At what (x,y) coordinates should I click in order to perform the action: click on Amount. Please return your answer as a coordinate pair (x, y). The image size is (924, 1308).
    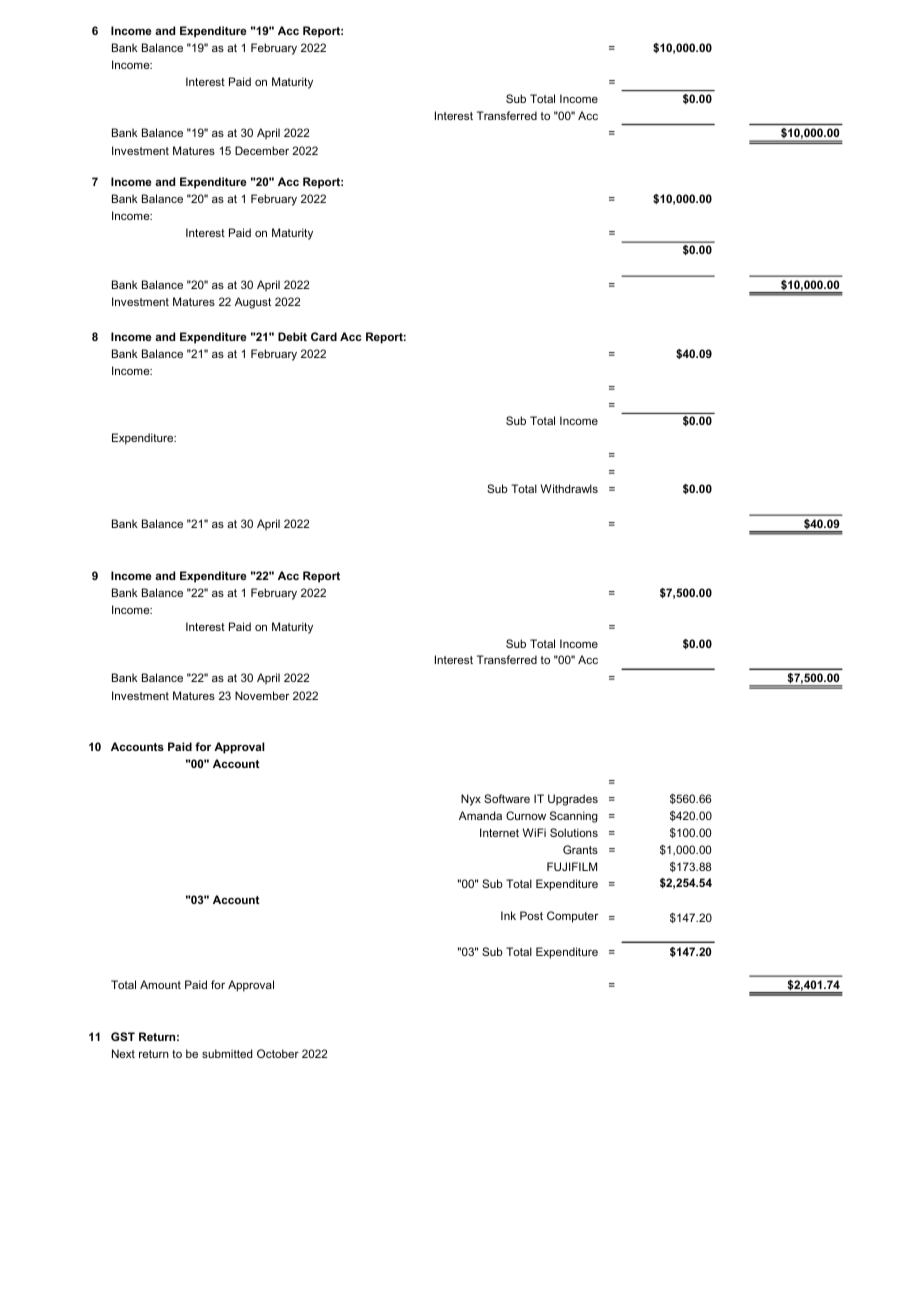
    Looking at the image, I should click on (160, 984).
